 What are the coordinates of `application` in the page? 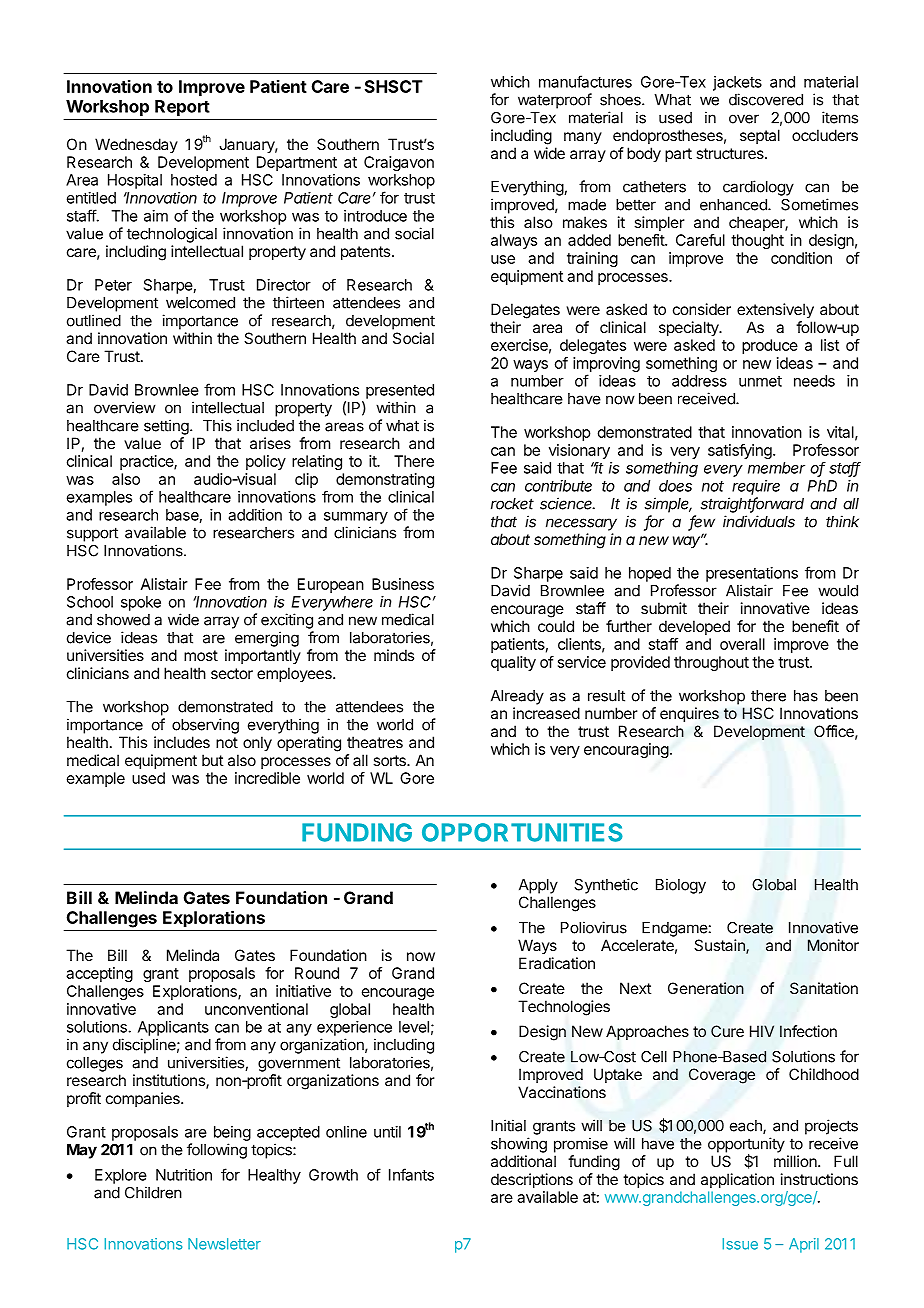 It's located at (737, 1180).
